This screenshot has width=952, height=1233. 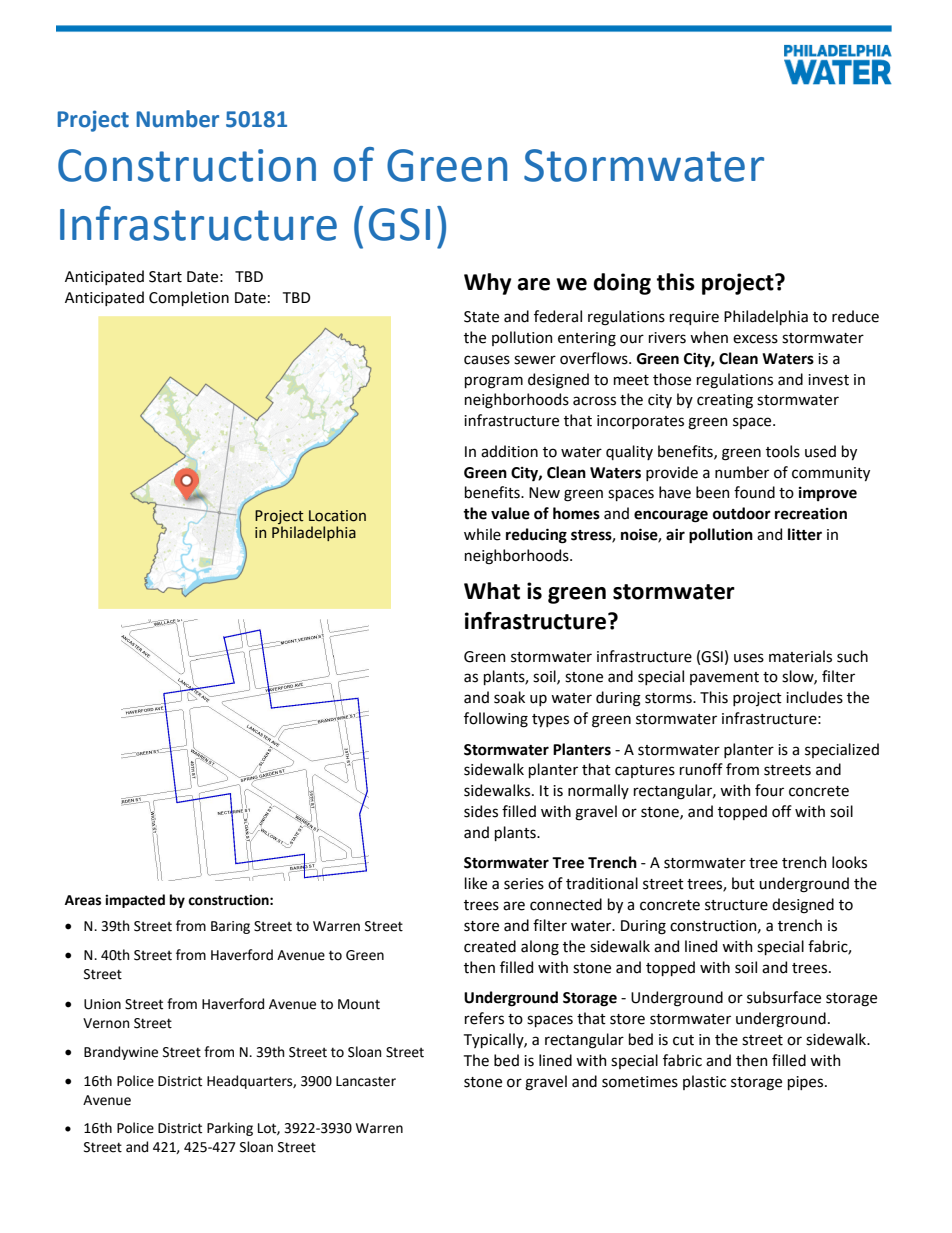 What do you see at coordinates (481, 317) in the screenshot?
I see `State` at bounding box center [481, 317].
